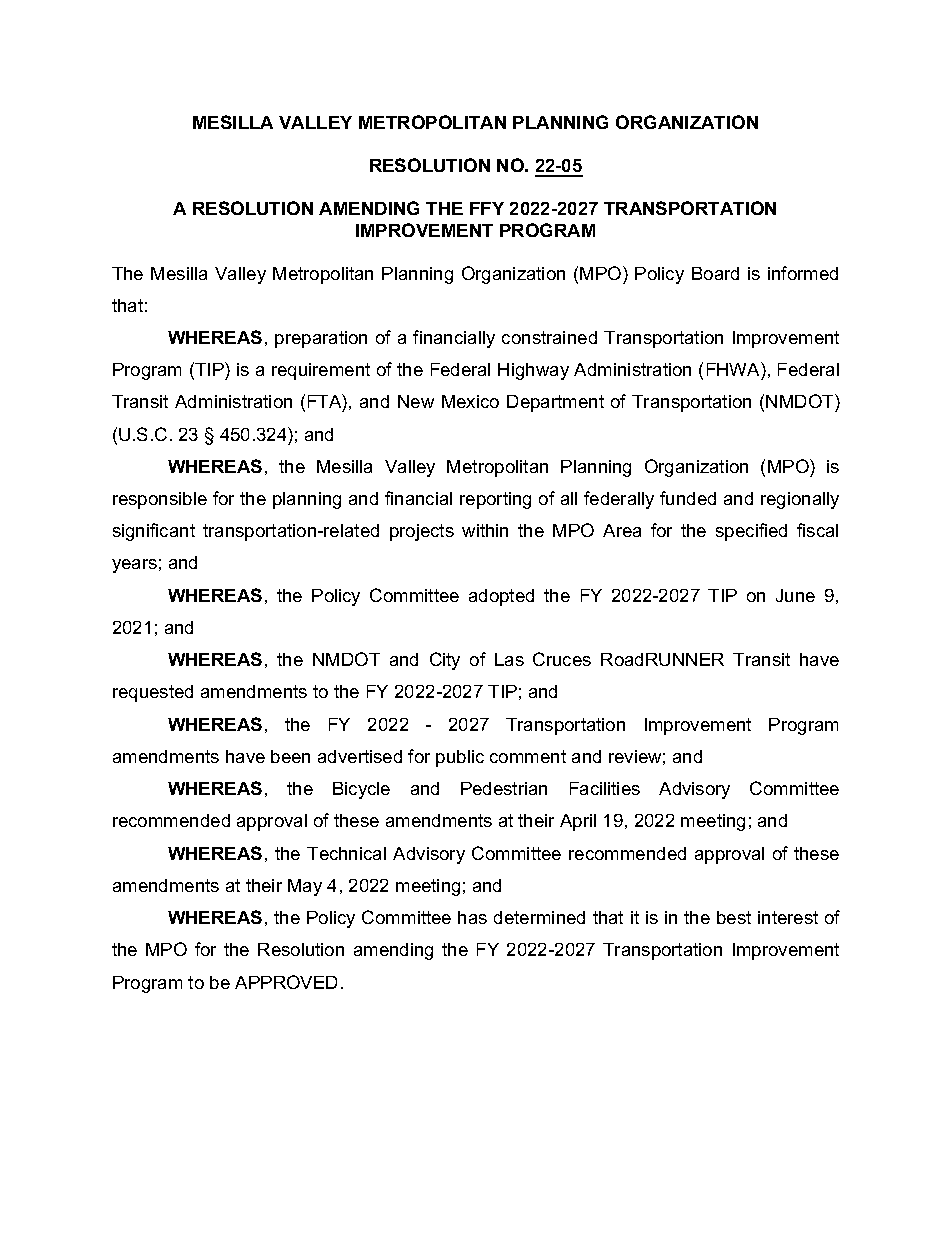 The width and height of the document is (952, 1233). I want to click on preparation, so click(321, 339).
